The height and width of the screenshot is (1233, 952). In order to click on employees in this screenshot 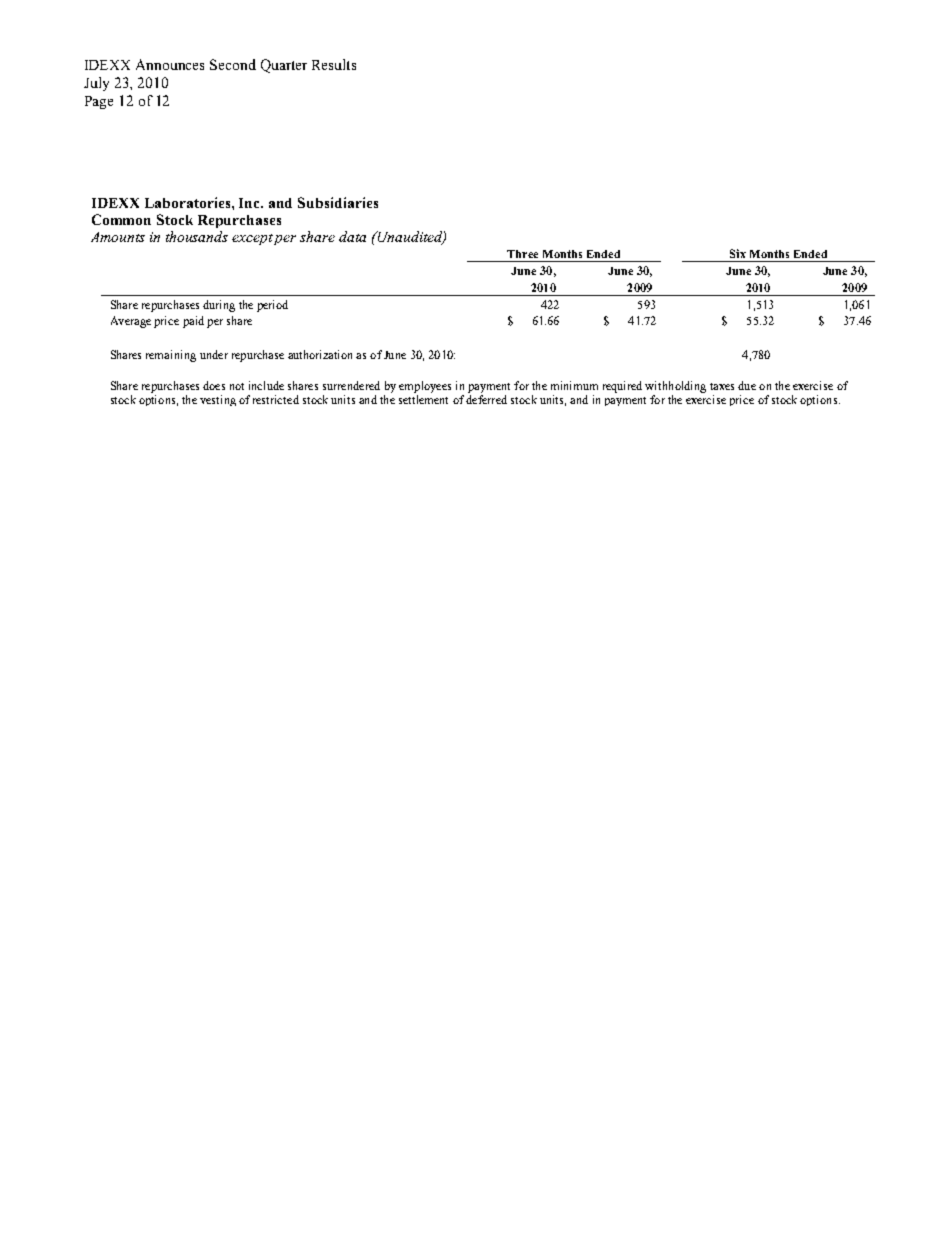, I will do `click(425, 387)`.
